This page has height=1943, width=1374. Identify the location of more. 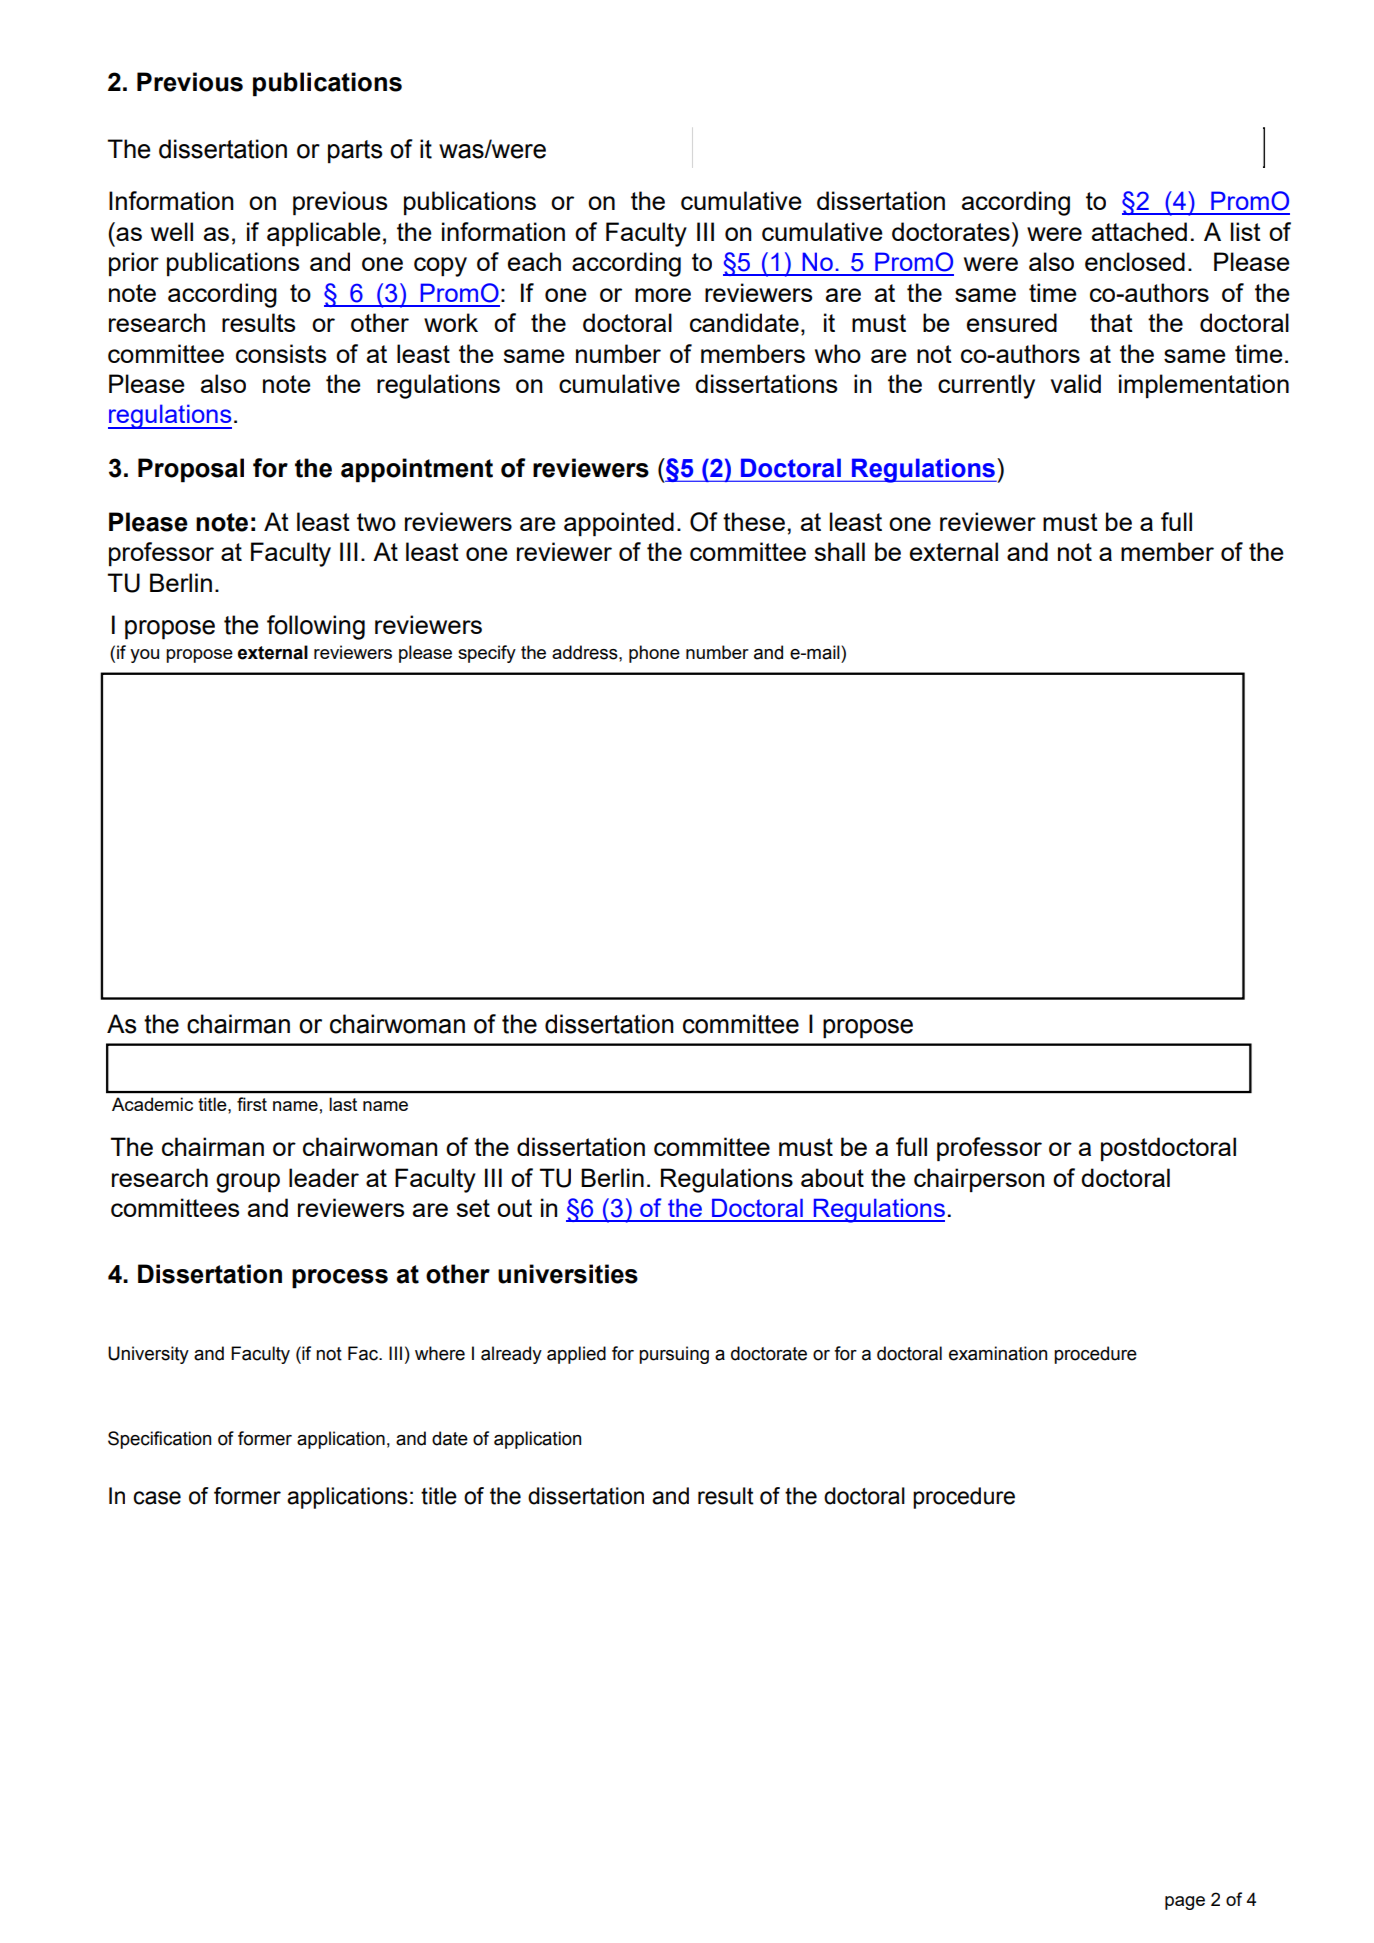
(663, 295).
